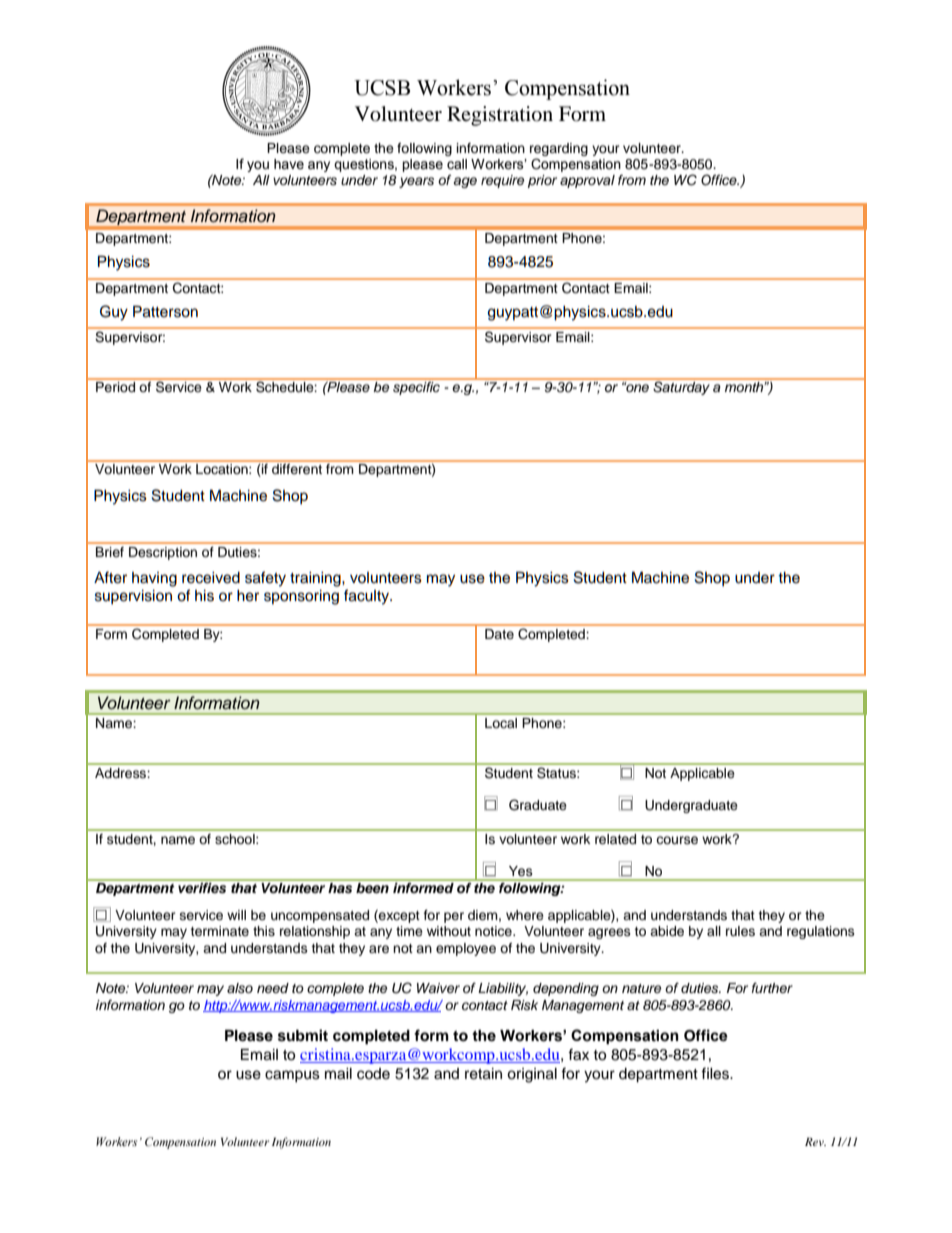 The width and height of the screenshot is (952, 1233). What do you see at coordinates (292, 1076) in the screenshot?
I see `campus` at bounding box center [292, 1076].
